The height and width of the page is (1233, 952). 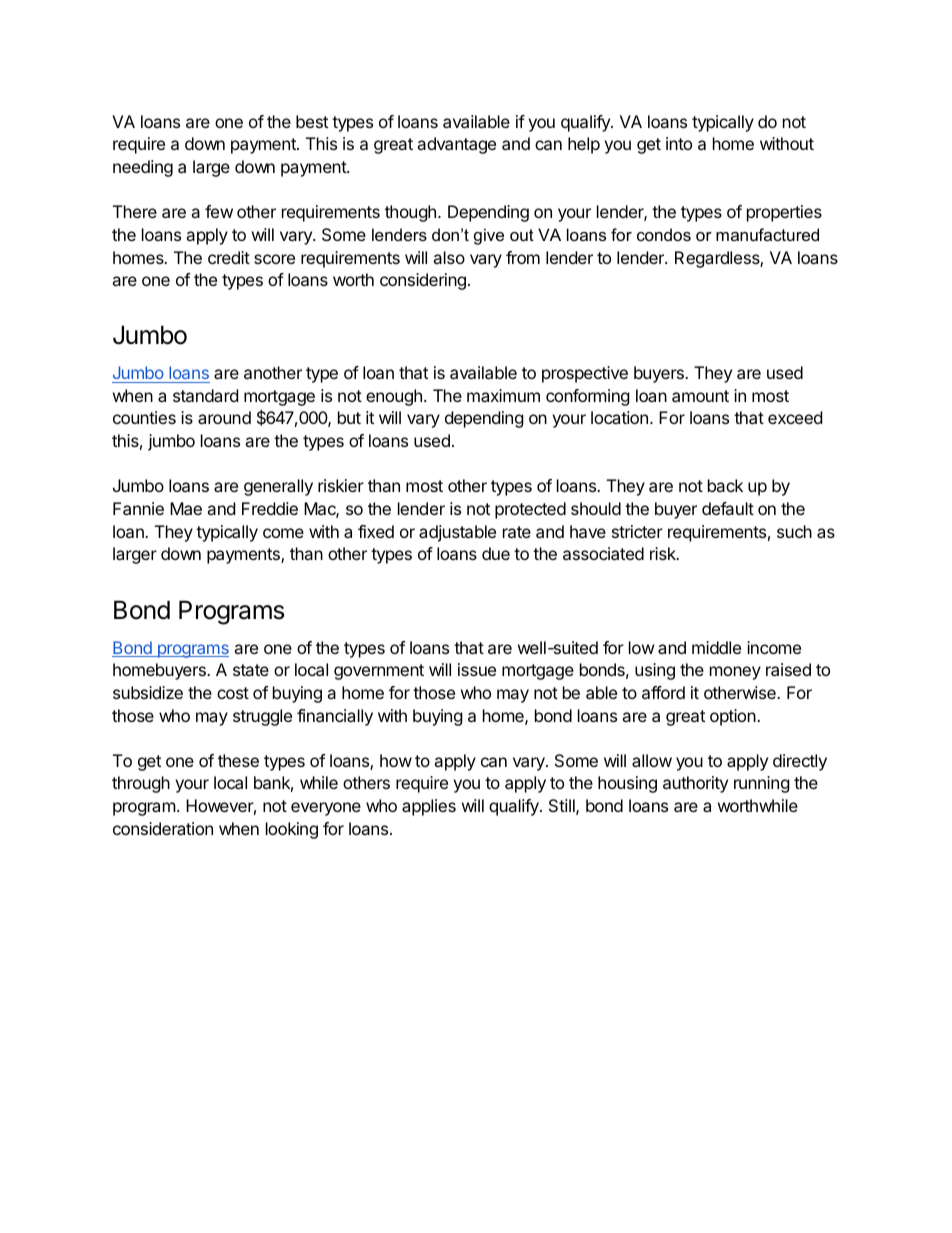 I want to click on back, so click(x=725, y=485).
